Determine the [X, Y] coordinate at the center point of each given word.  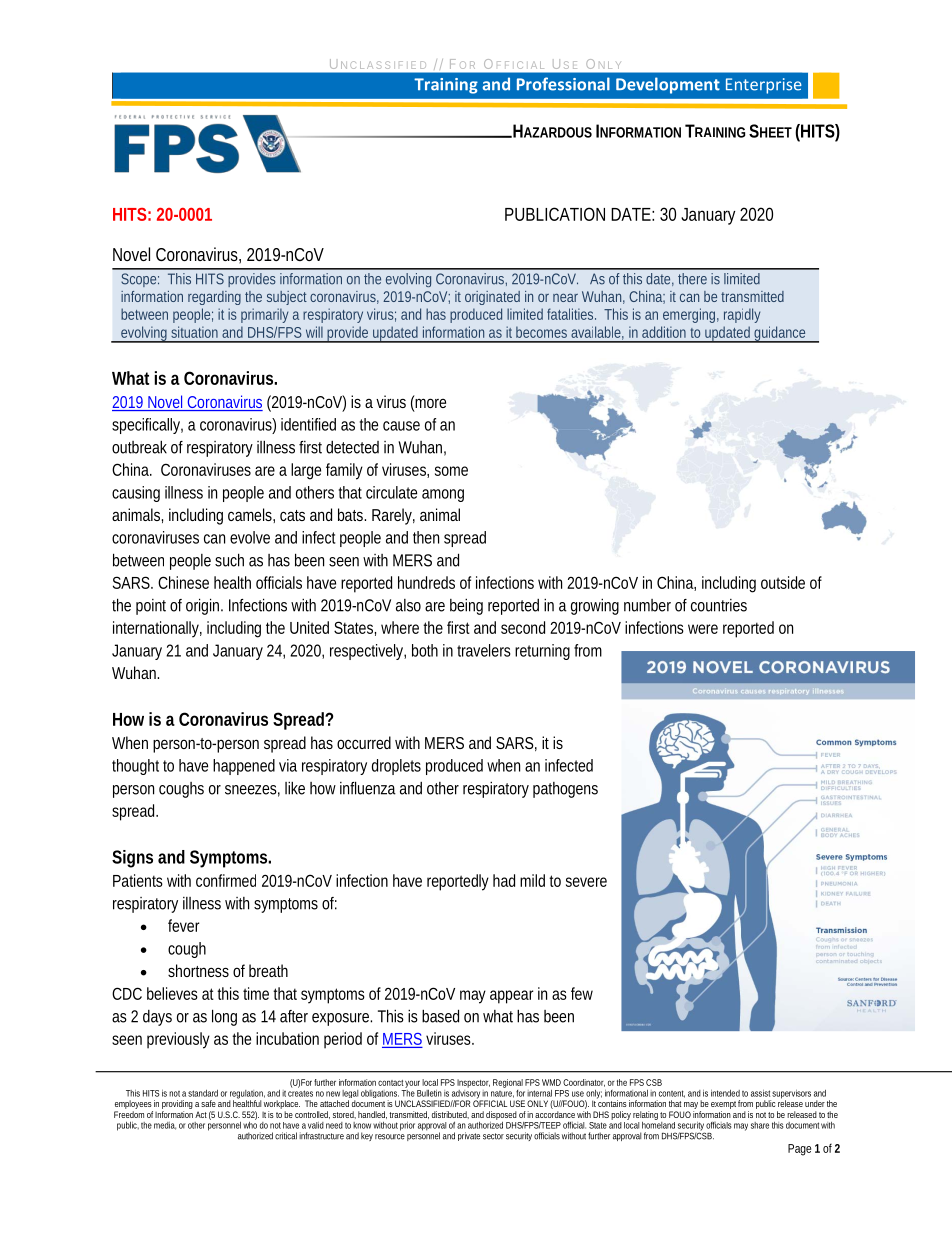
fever [184, 925]
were [703, 629]
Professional [563, 84]
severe [586, 882]
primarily [264, 315]
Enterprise [764, 86]
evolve [250, 537]
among [443, 495]
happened [244, 767]
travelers [484, 650]
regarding [214, 298]
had [504, 880]
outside [783, 582]
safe [208, 1103]
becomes [541, 332]
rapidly [742, 315]
